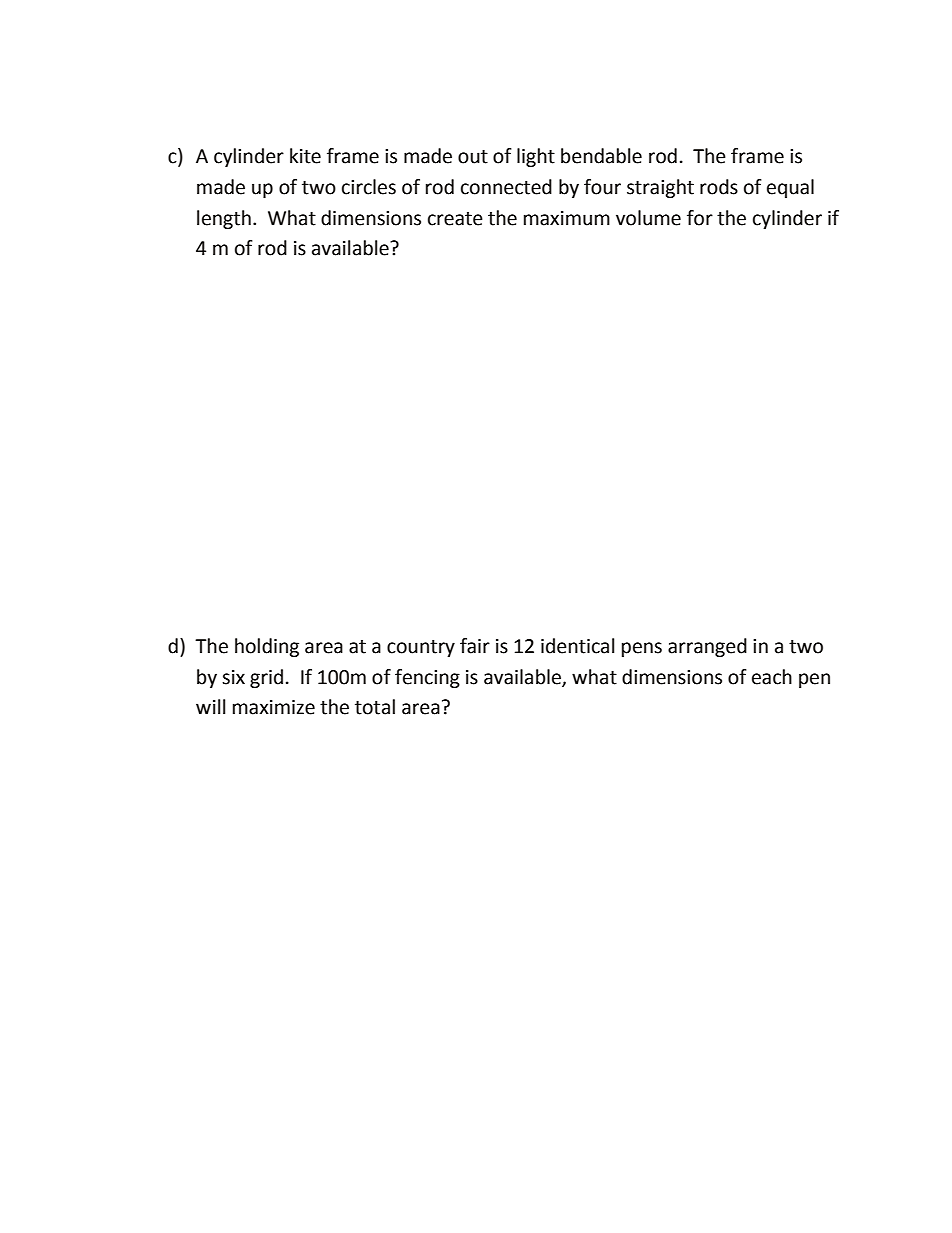  Describe the element at coordinates (700, 218) in the page. I see `for` at that location.
